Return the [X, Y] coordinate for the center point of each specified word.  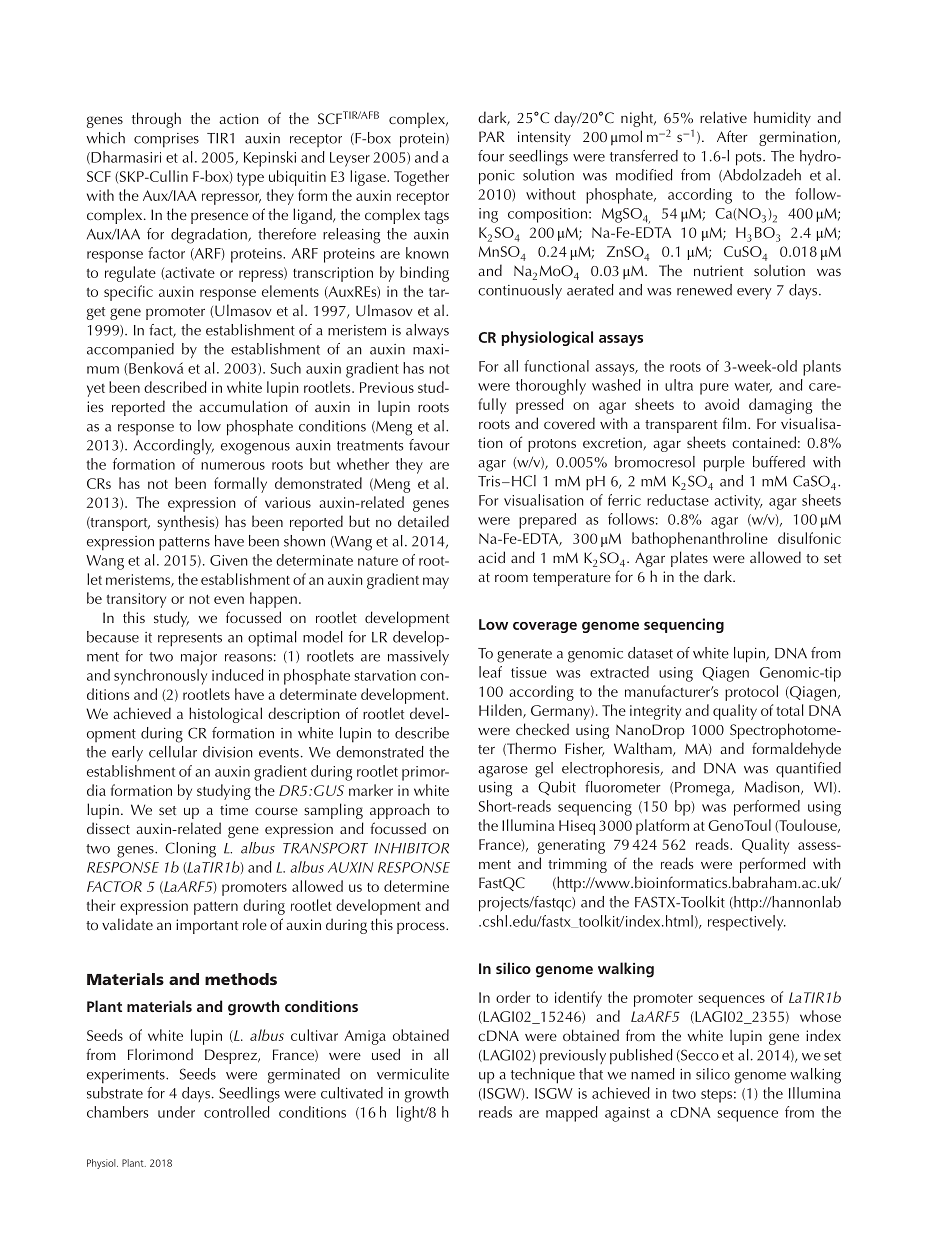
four [491, 156]
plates [689, 559]
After [732, 136]
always [427, 331]
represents [190, 640]
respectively [747, 923]
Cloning [190, 850]
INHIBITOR [412, 848]
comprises [166, 140]
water [753, 387]
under [176, 1112]
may [436, 583]
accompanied [130, 351]
